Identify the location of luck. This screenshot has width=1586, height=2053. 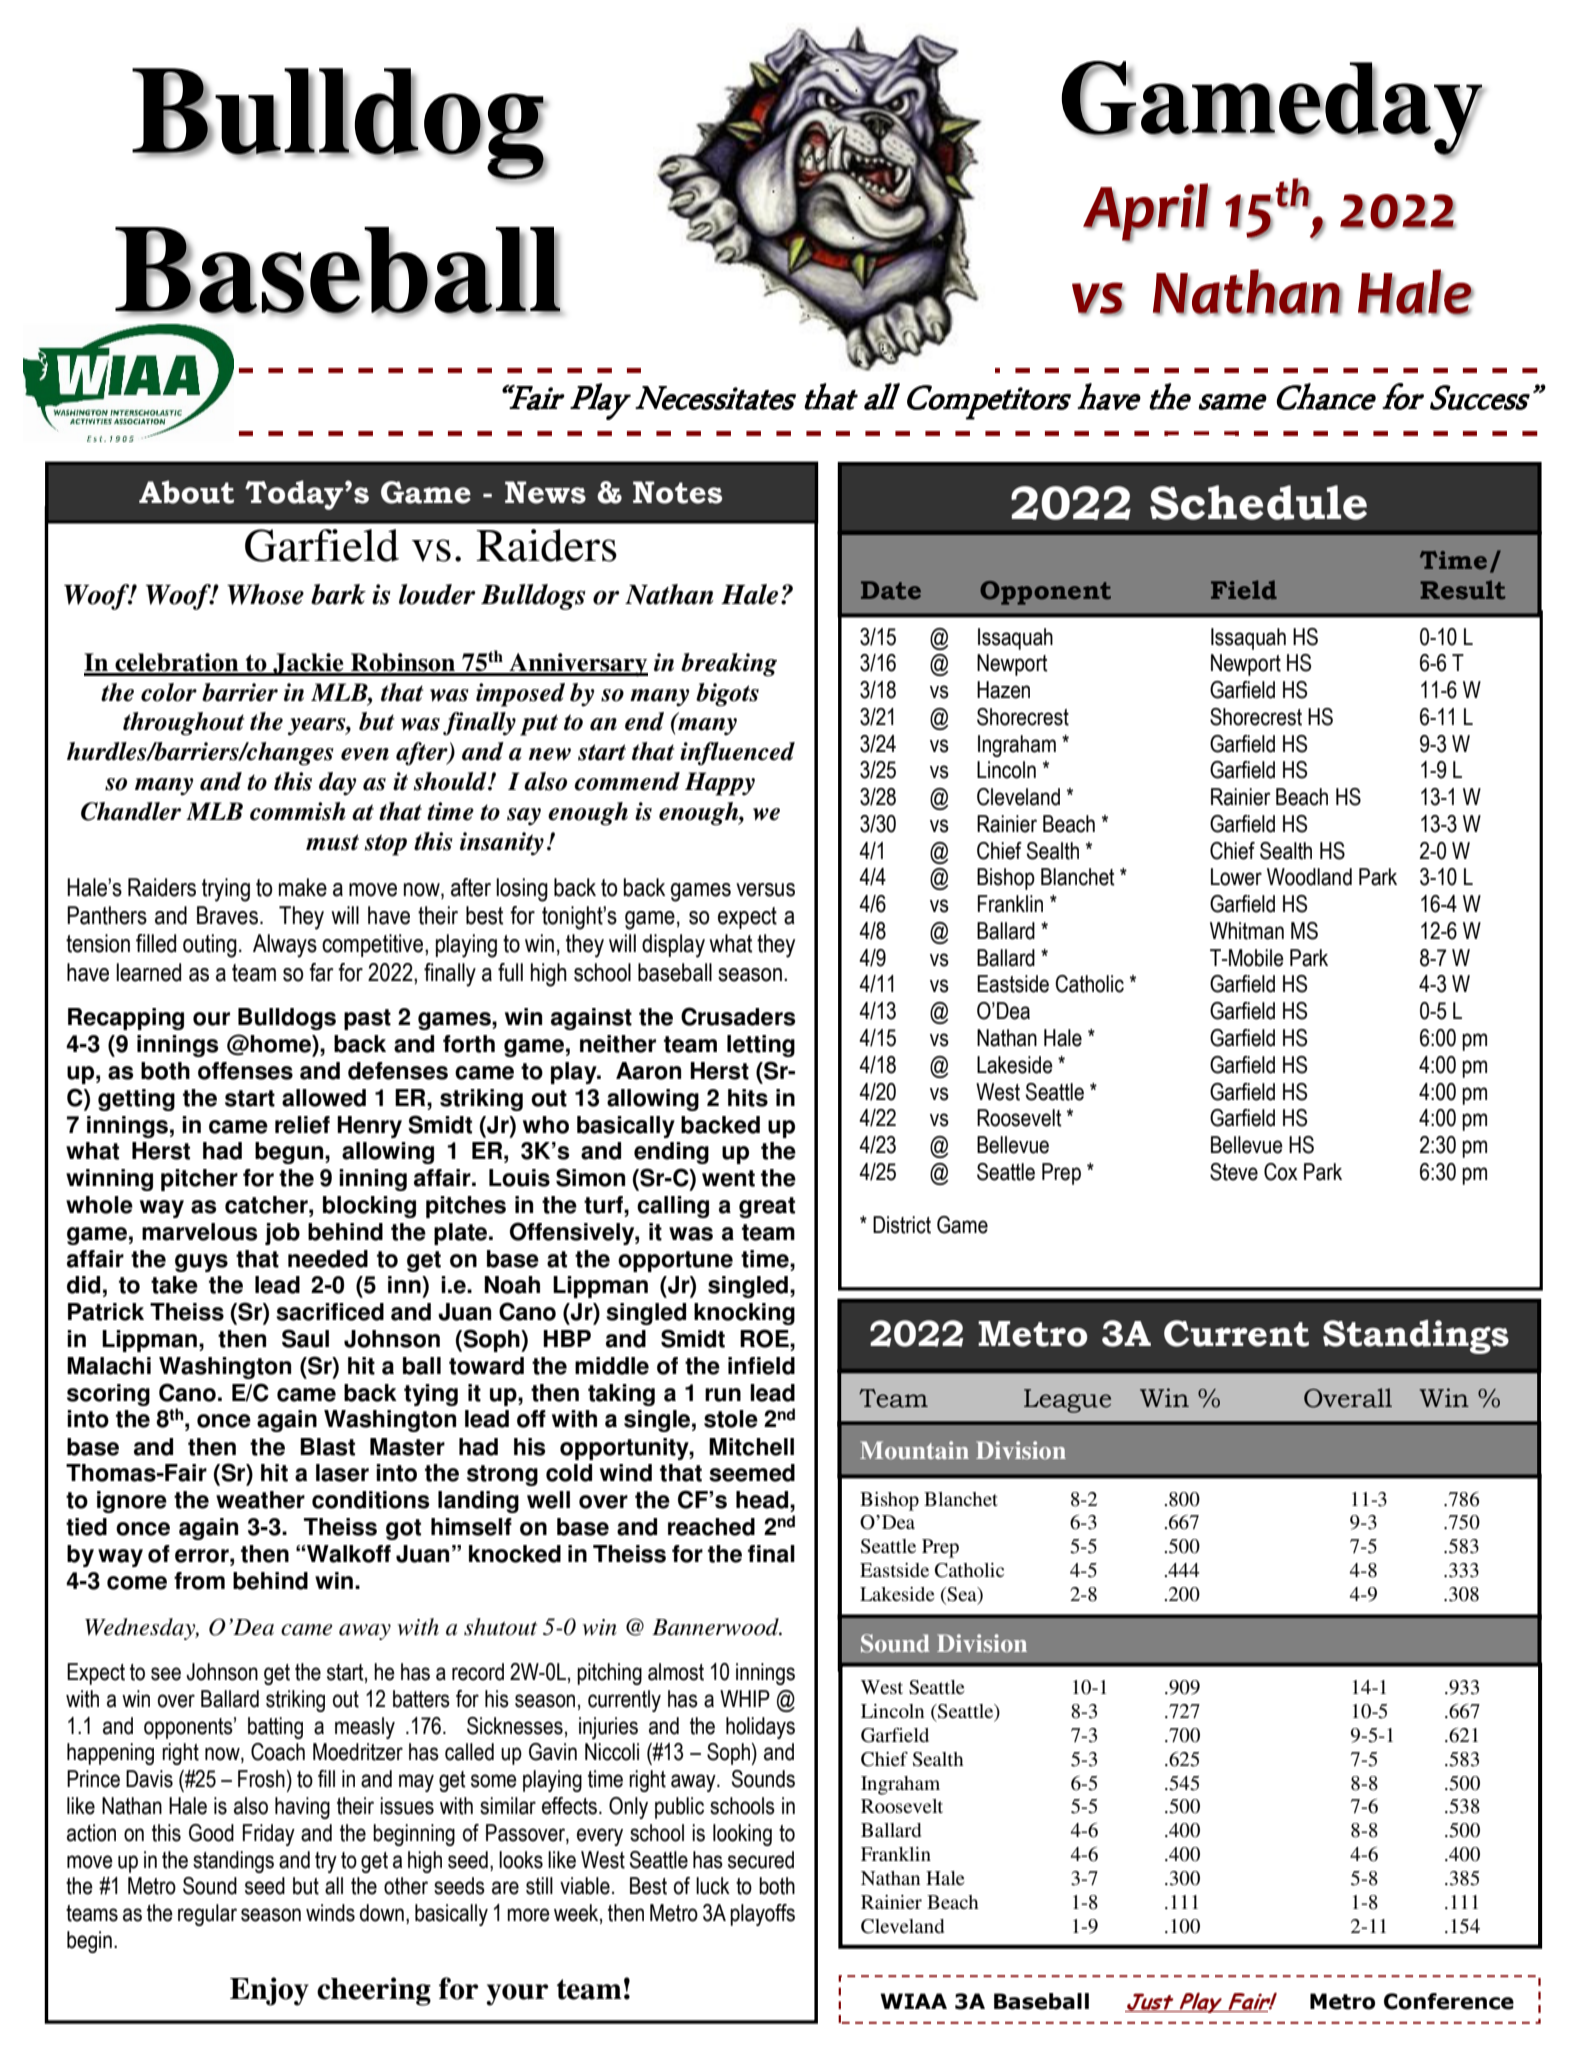
(713, 1886).
